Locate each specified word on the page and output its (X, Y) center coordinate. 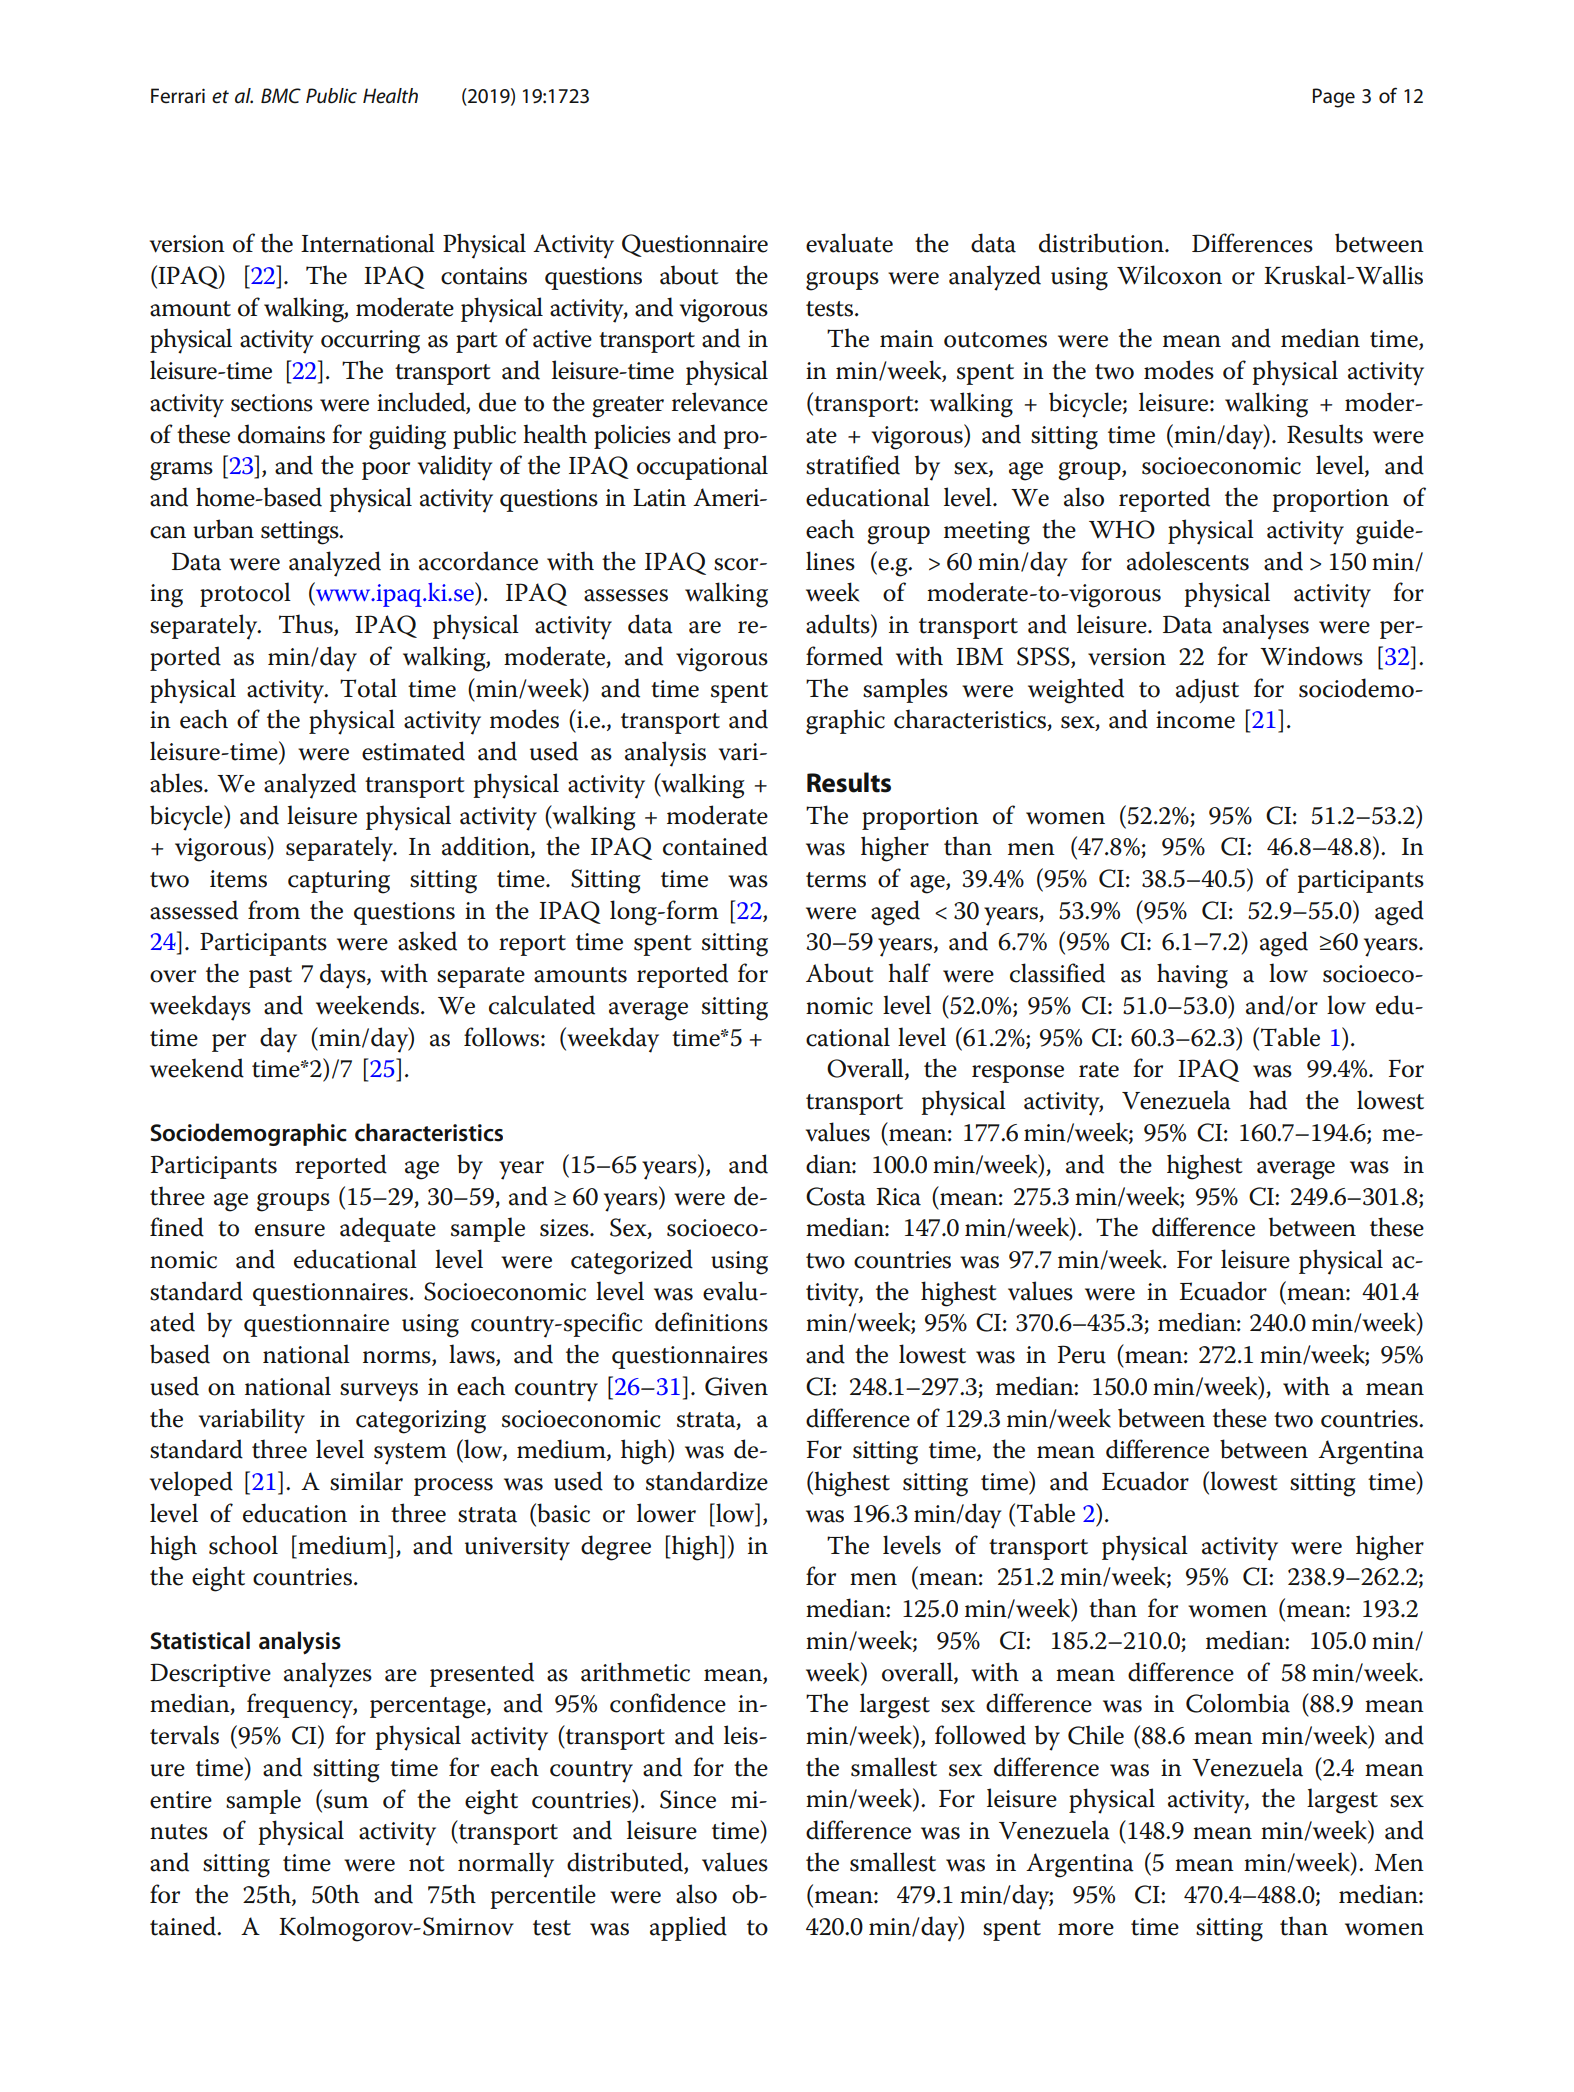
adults (839, 624)
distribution (1102, 243)
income (1195, 720)
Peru (1082, 1354)
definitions (711, 1322)
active (562, 339)
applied (688, 1928)
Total (368, 688)
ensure (290, 1230)
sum (346, 1802)
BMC (281, 96)
